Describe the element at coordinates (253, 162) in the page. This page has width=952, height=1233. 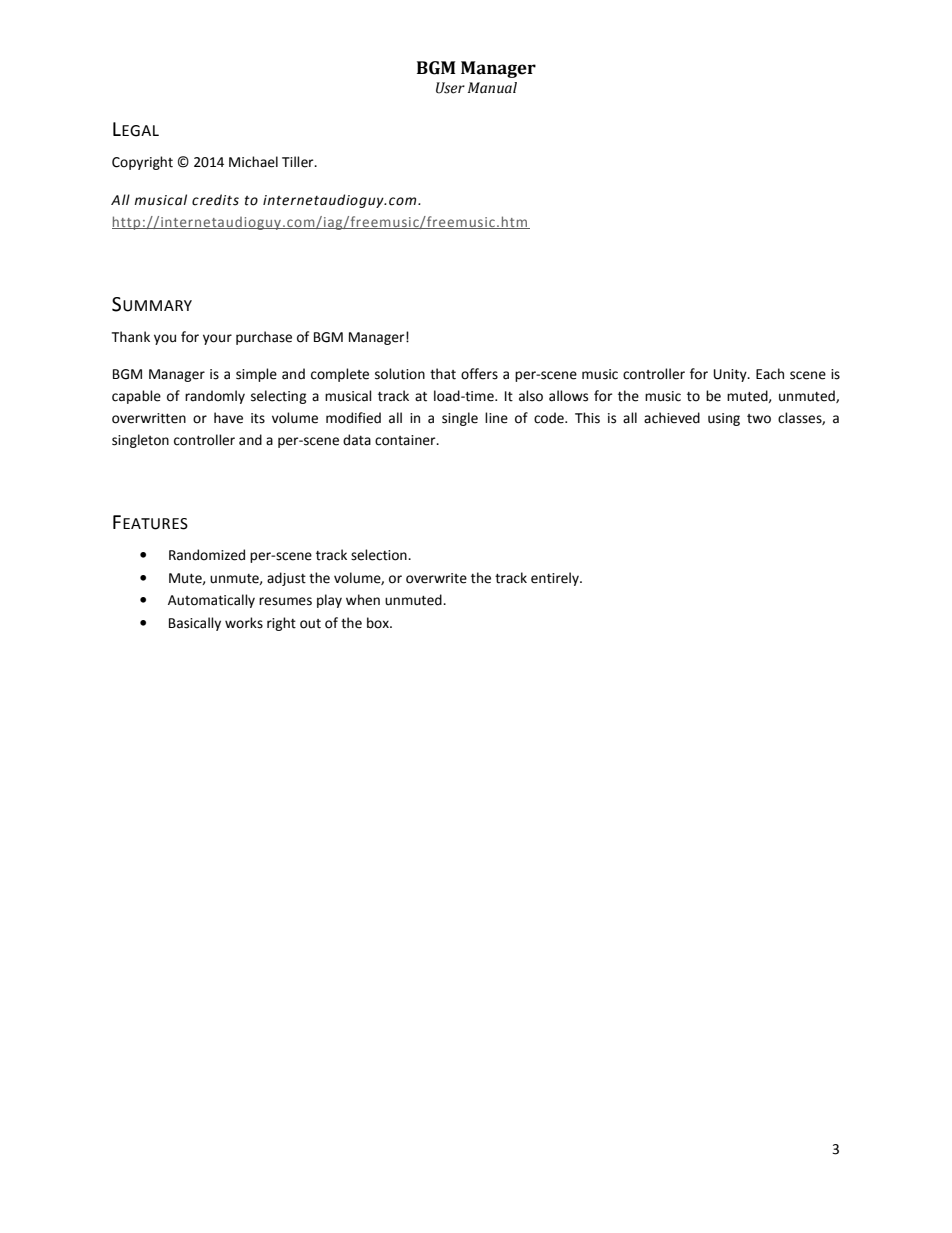
I see `Michael` at that location.
